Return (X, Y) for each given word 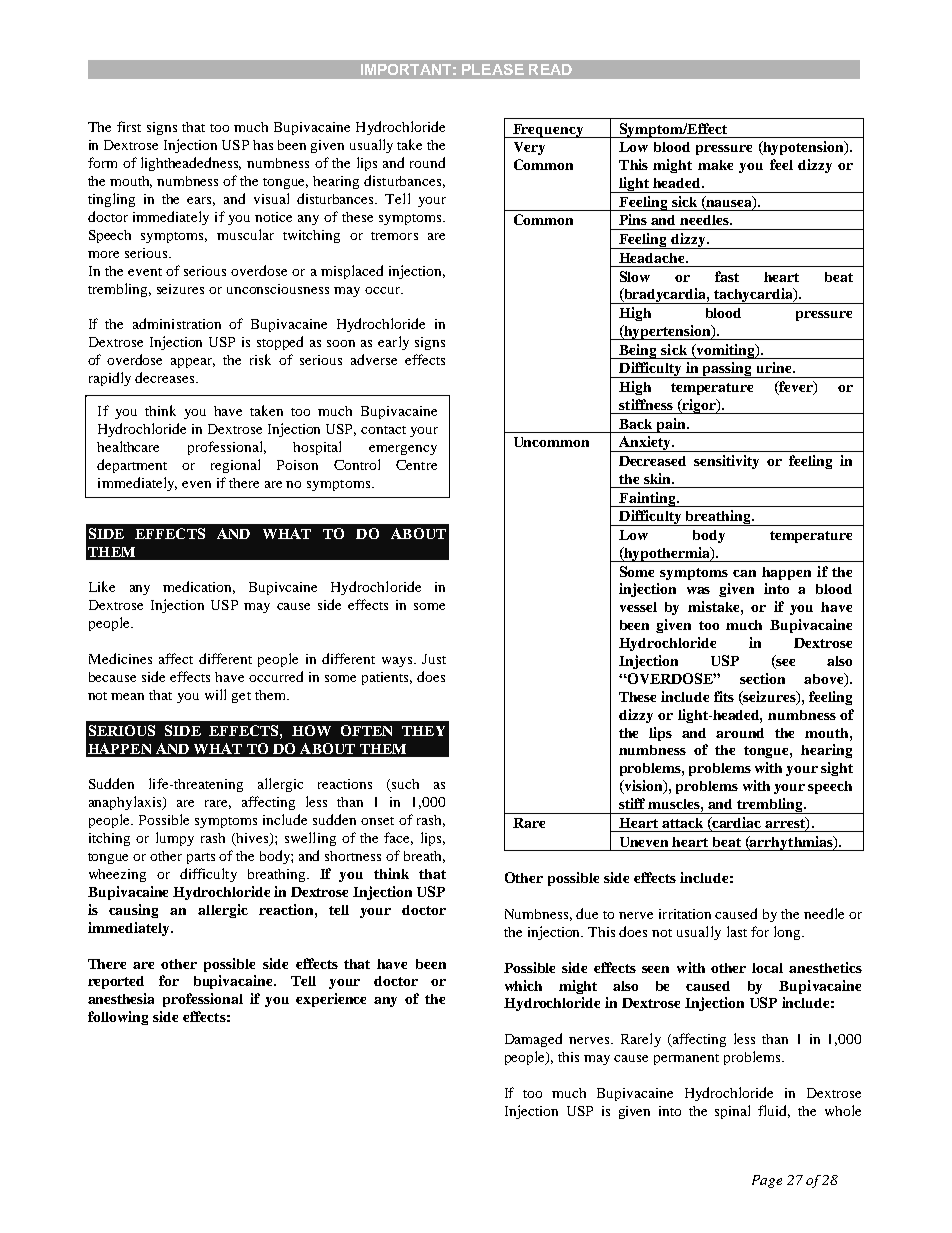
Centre (416, 465)
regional (235, 466)
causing (133, 911)
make (715, 165)
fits (724, 696)
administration (177, 323)
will (215, 694)
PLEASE (493, 69)
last (737, 931)
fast (727, 276)
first (129, 126)
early (393, 343)
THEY (423, 731)
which (523, 985)
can (744, 573)
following (118, 1018)
